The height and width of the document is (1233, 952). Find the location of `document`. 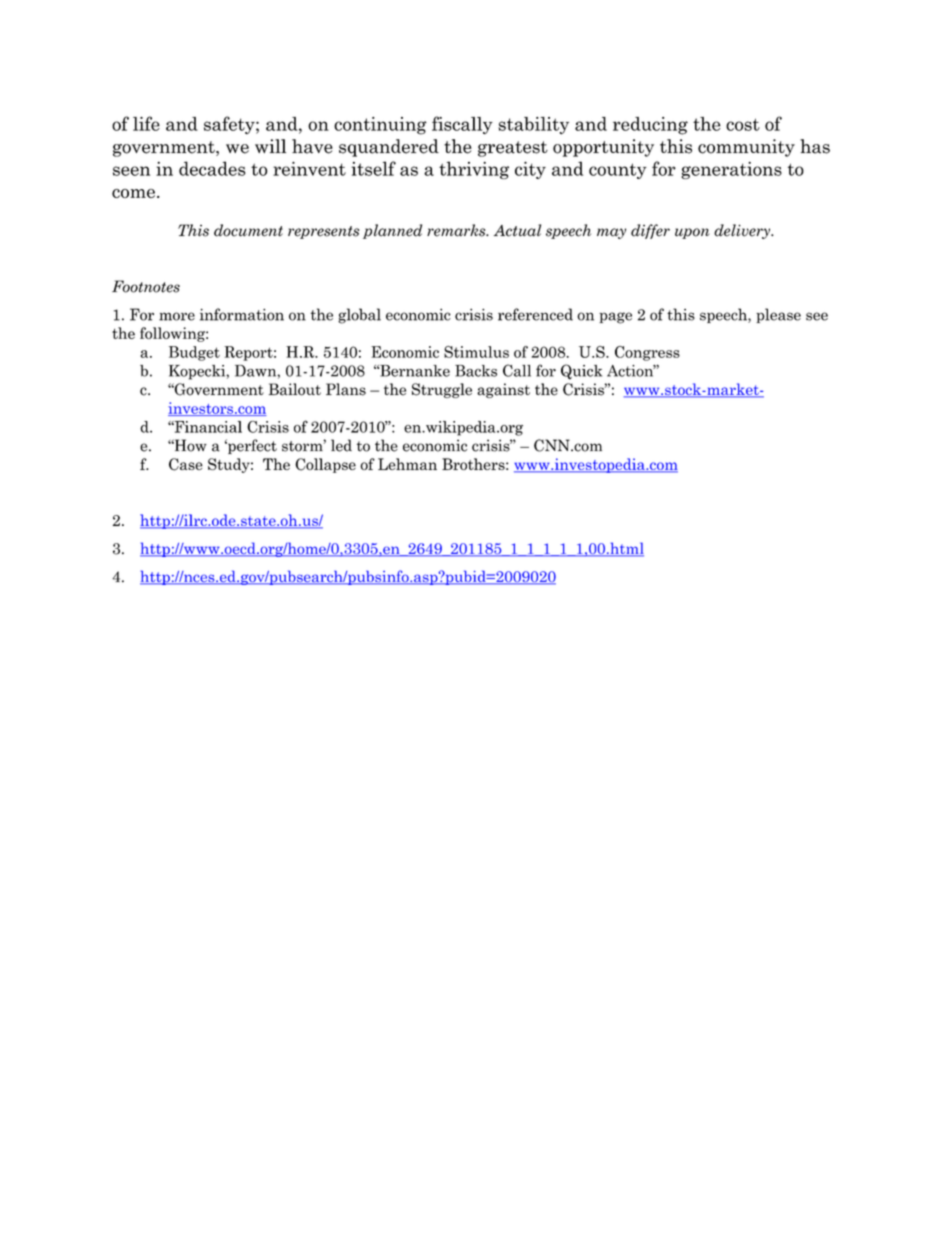

document is located at coordinates (248, 230).
